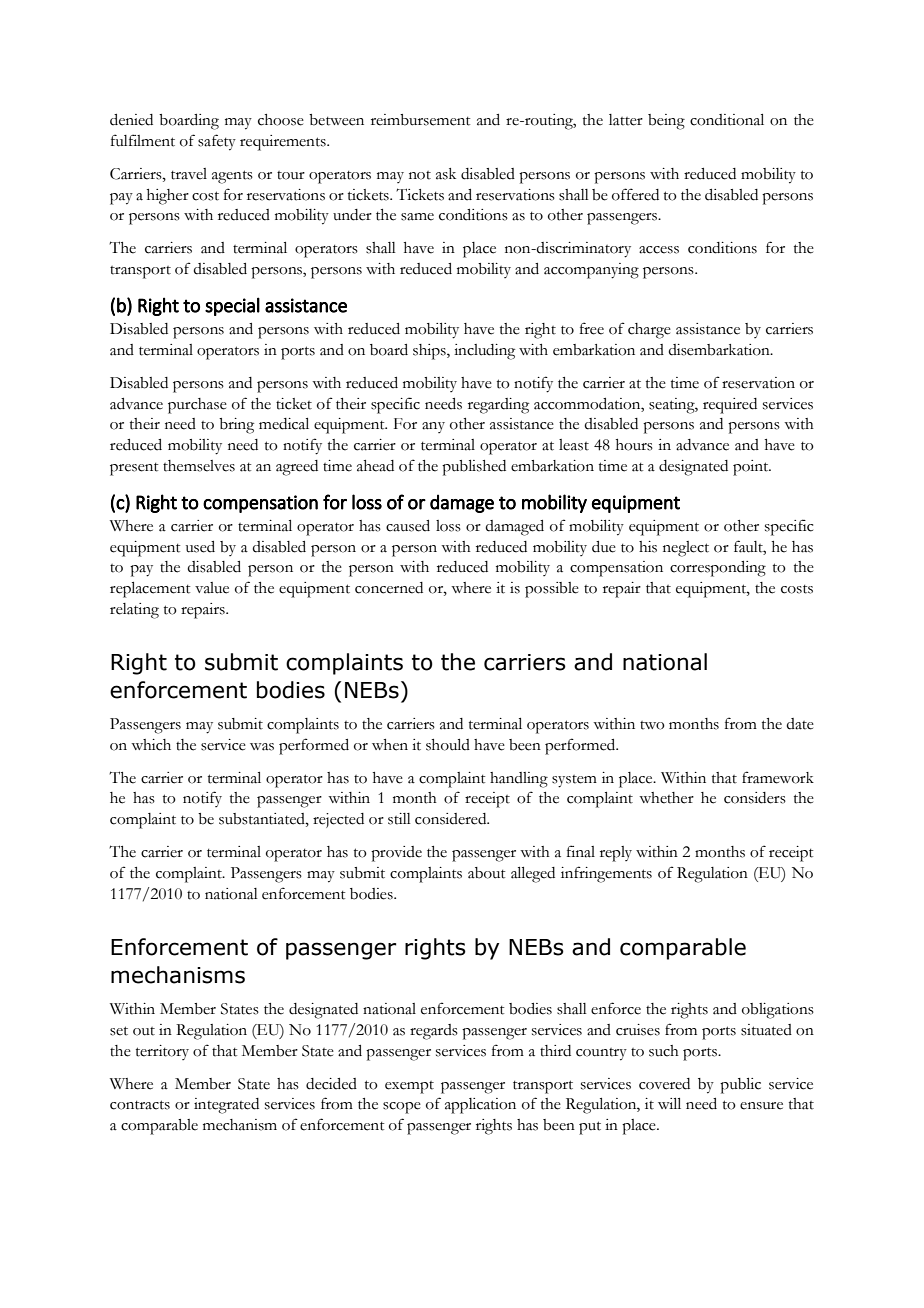 This document has height=1308, width=924. I want to click on value, so click(212, 588).
